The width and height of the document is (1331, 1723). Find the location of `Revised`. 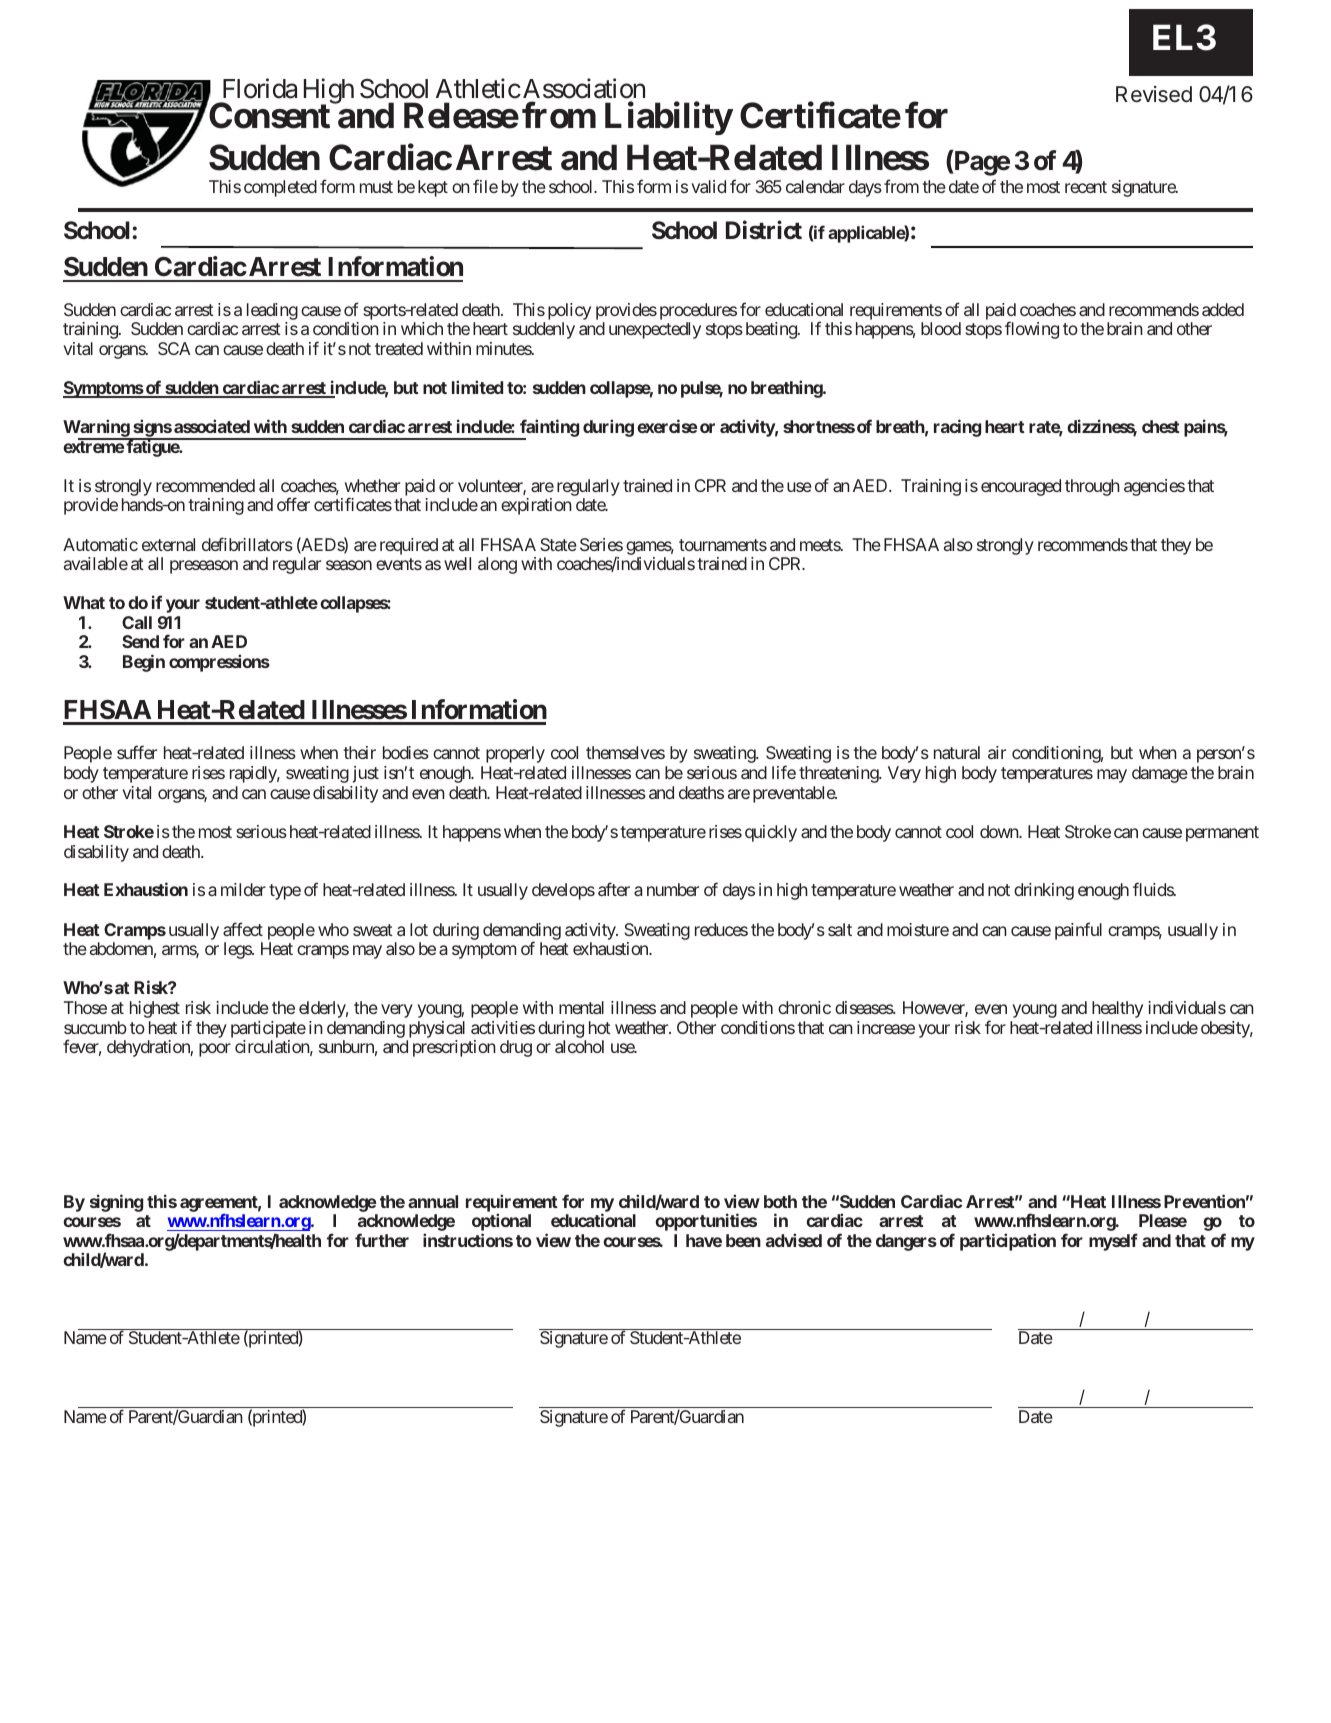

Revised is located at coordinates (1154, 94).
